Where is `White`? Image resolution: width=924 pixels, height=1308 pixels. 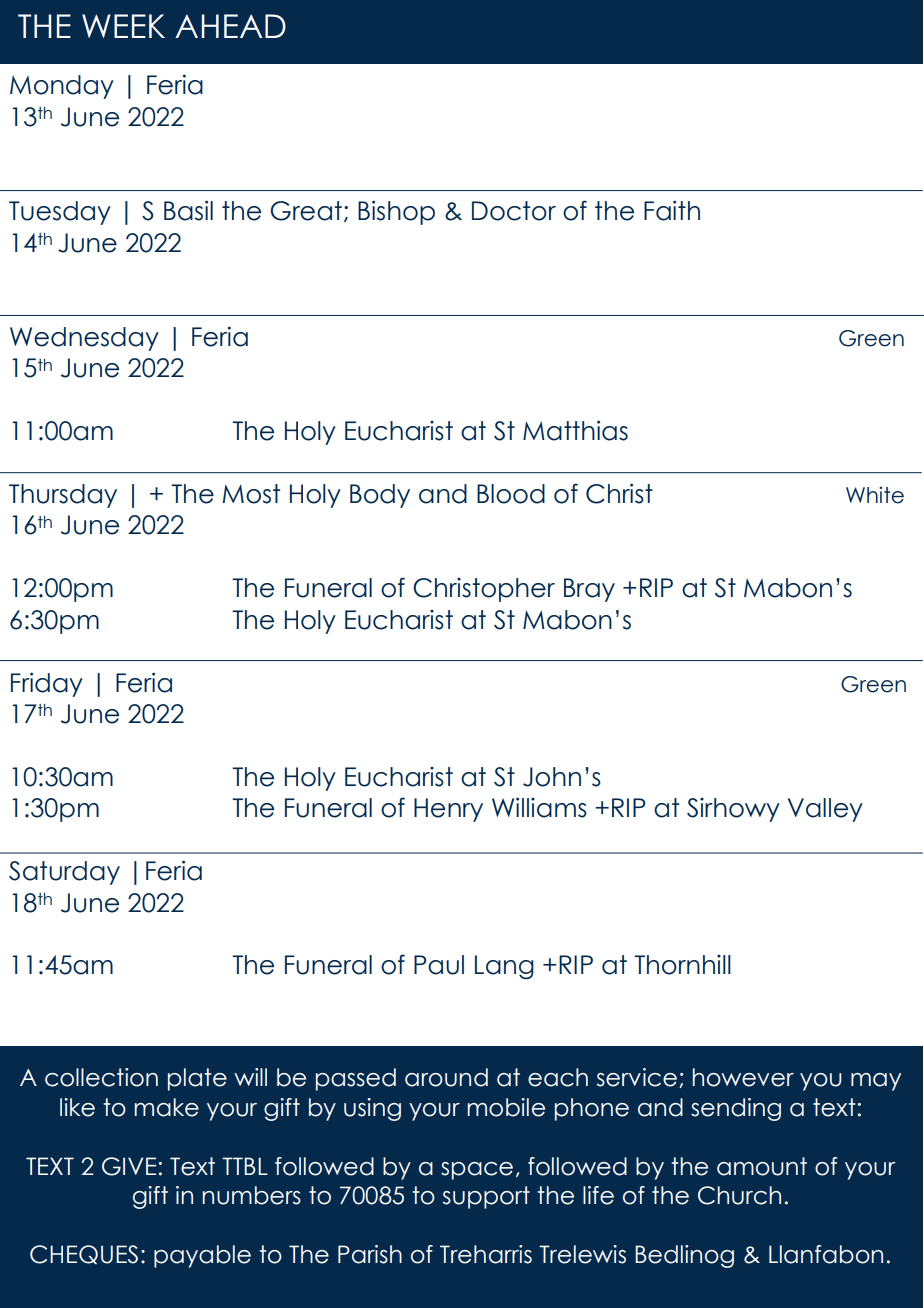
White is located at coordinates (875, 495).
